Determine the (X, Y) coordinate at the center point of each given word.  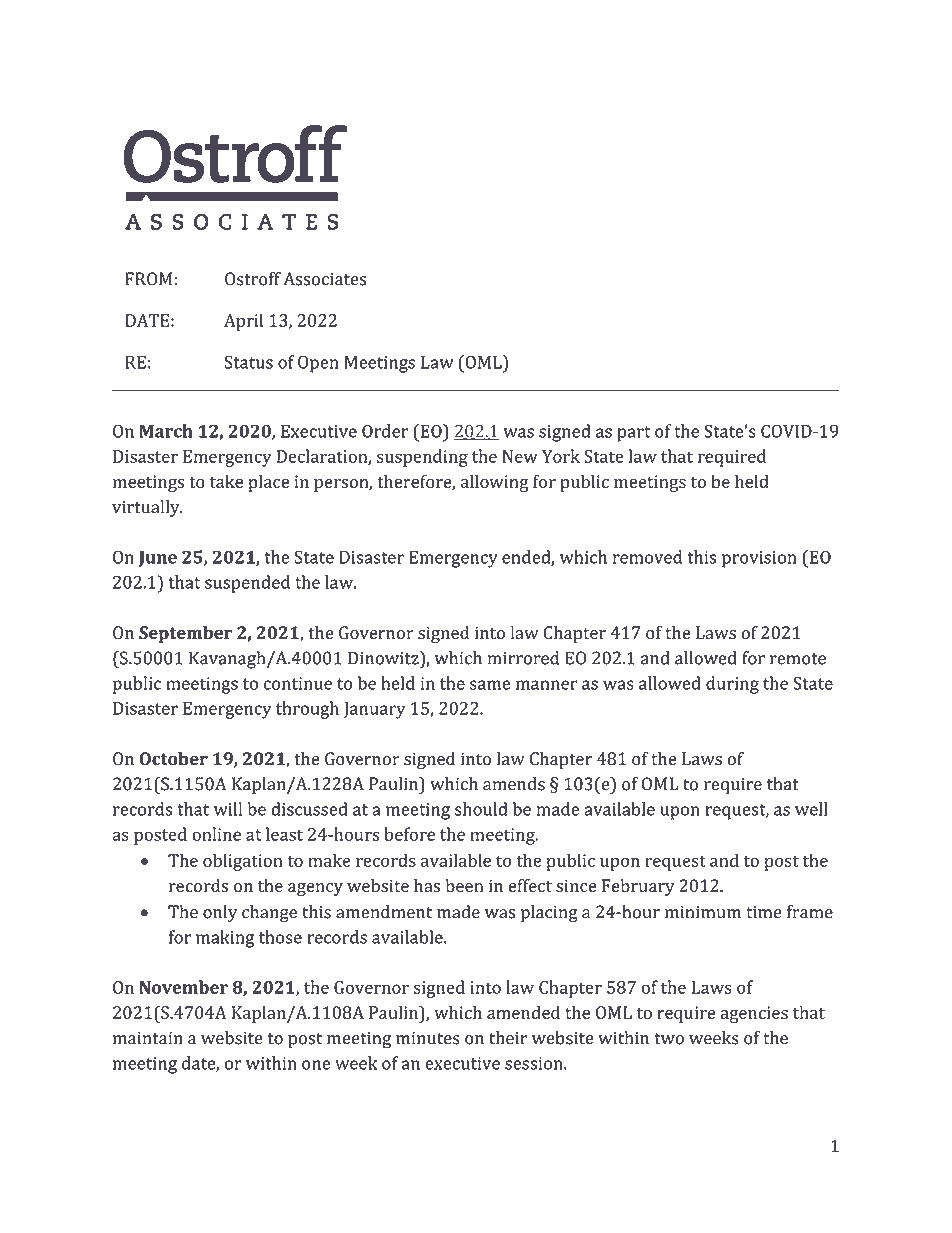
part (634, 434)
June (158, 559)
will (228, 809)
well (811, 809)
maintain (148, 1038)
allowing (495, 483)
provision (759, 559)
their (508, 1038)
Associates (325, 279)
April (243, 322)
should (481, 809)
